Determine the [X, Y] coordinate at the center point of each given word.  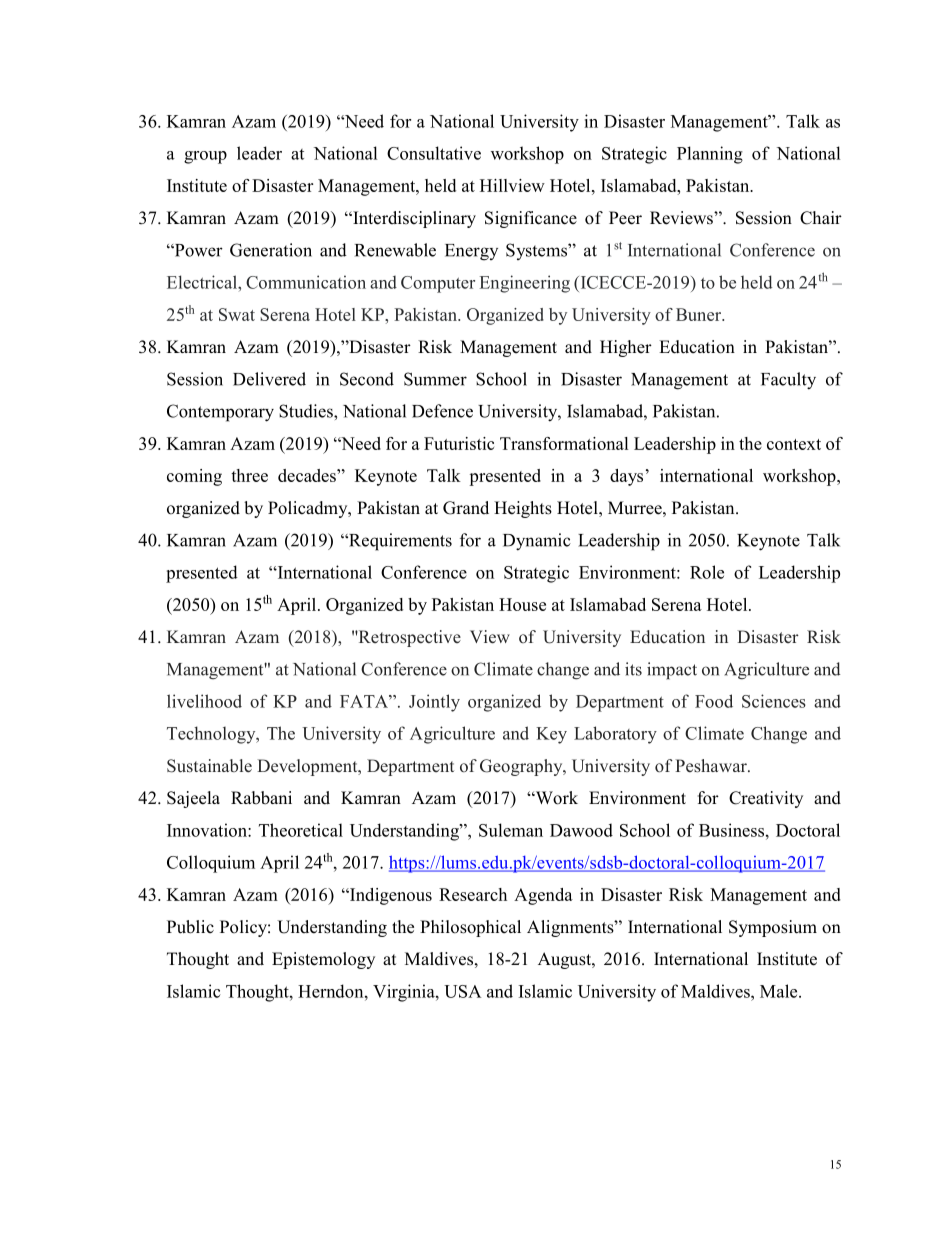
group [205, 157]
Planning [710, 155]
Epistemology [323, 960]
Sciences [774, 701]
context [794, 444]
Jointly [434, 703]
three [249, 475]
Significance [531, 219]
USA [462, 991]
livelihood [204, 701]
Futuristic [459, 443]
